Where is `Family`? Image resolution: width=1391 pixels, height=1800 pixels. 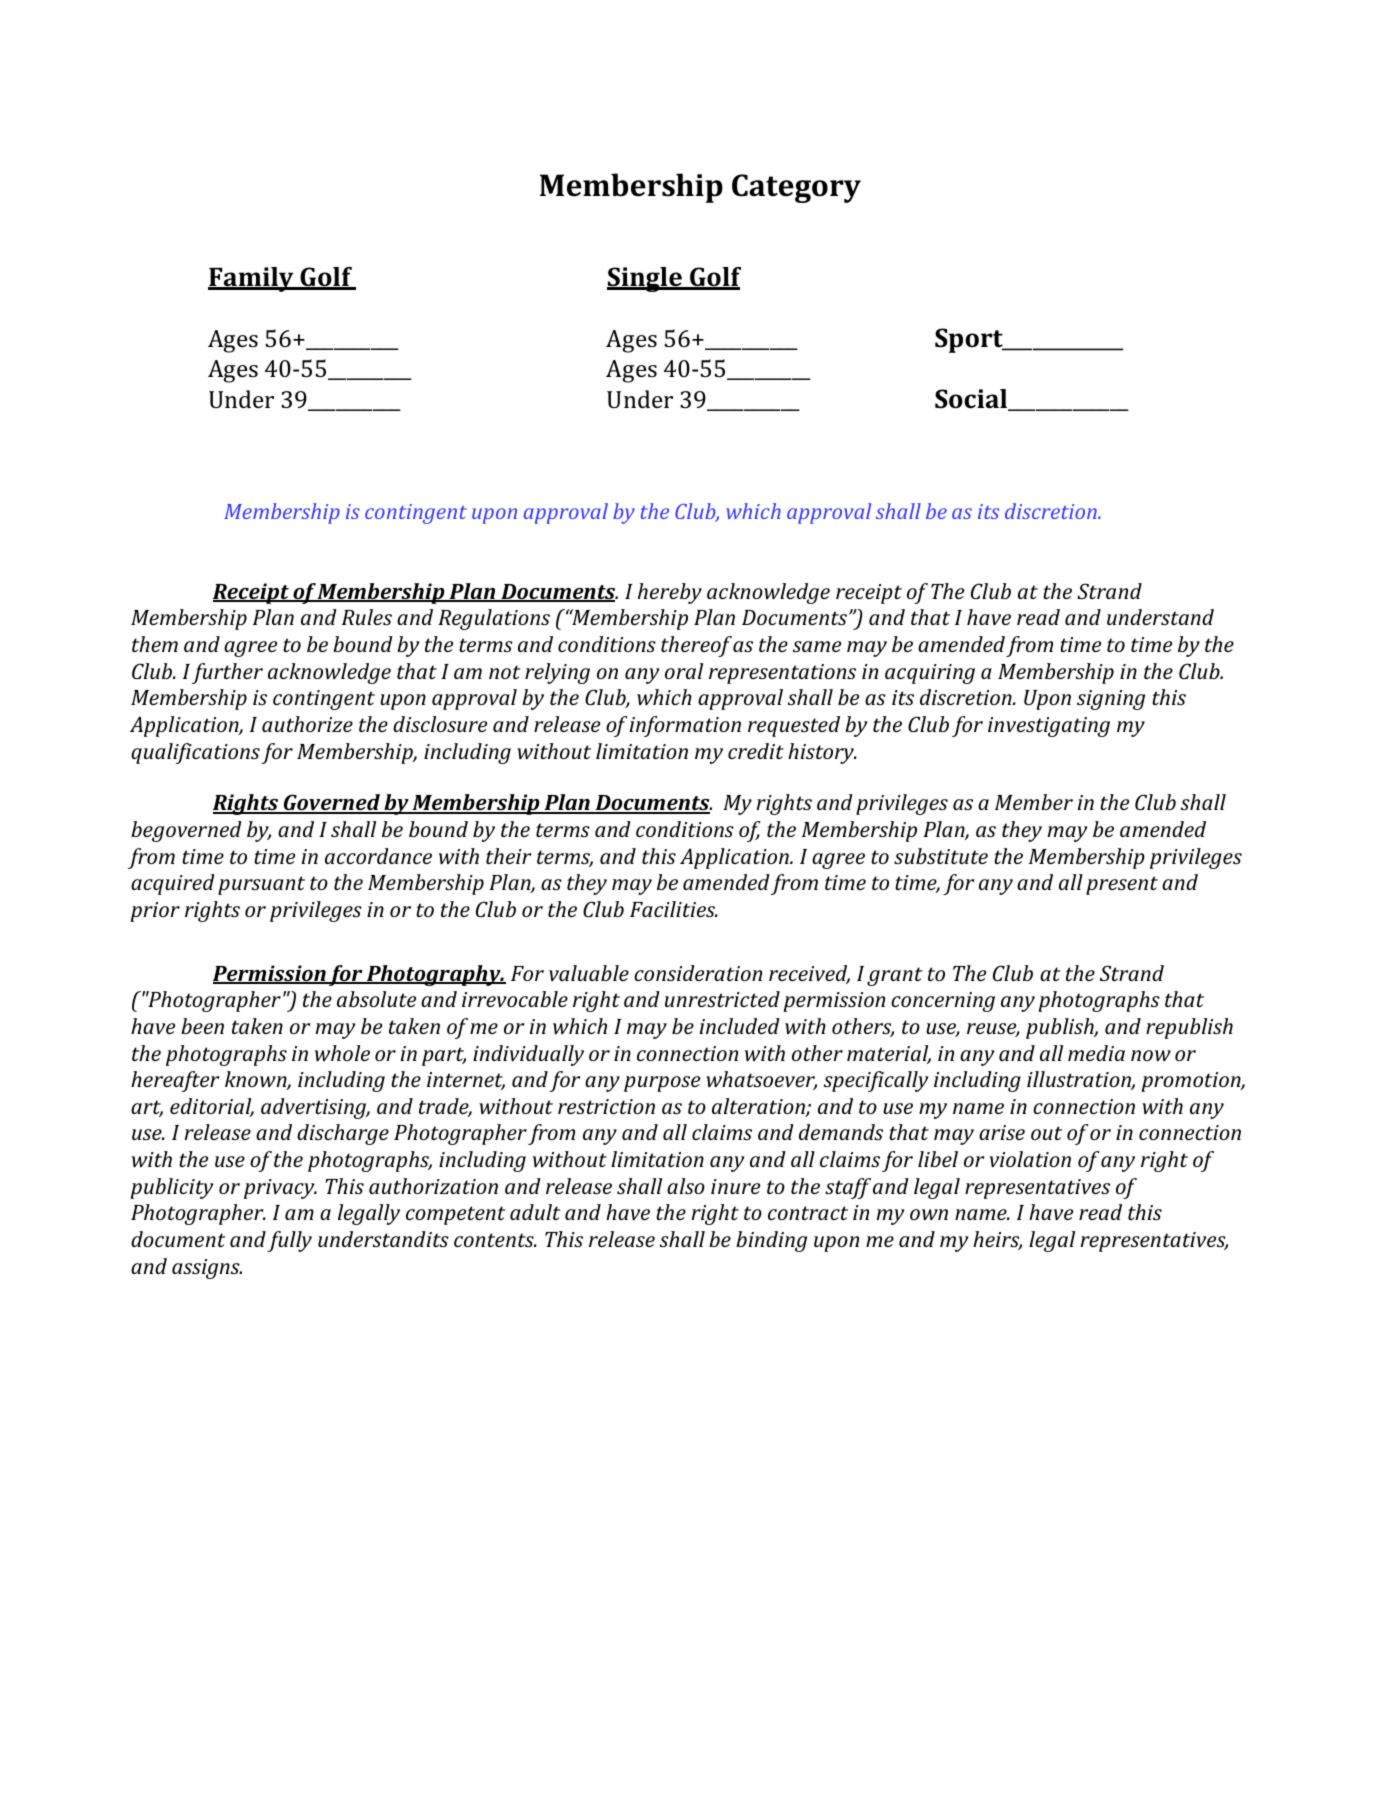
Family is located at coordinates (252, 279).
